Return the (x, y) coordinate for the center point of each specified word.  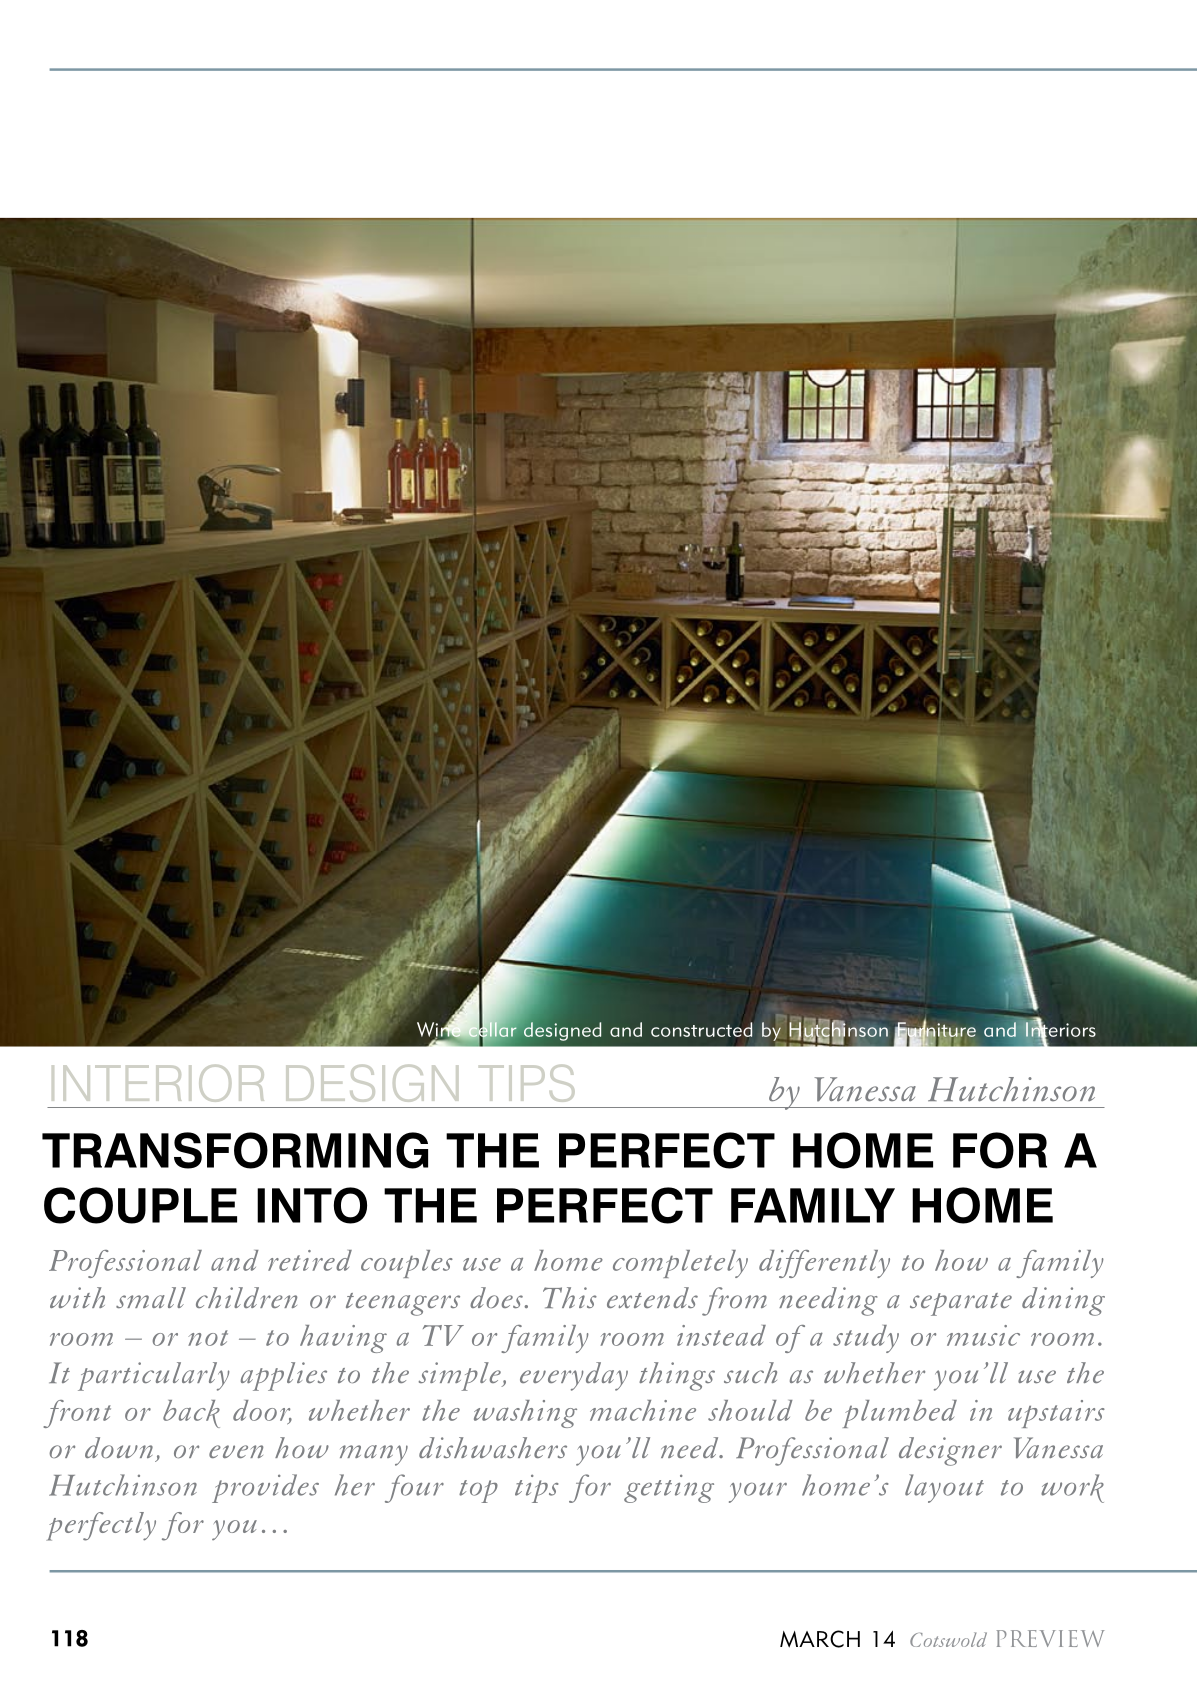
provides (265, 1488)
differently (824, 1264)
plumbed (900, 1414)
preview (1050, 1638)
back (191, 1414)
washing (525, 1414)
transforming (235, 1150)
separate (961, 1304)
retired (310, 1260)
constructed (702, 1029)
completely (680, 1264)
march (820, 1639)
